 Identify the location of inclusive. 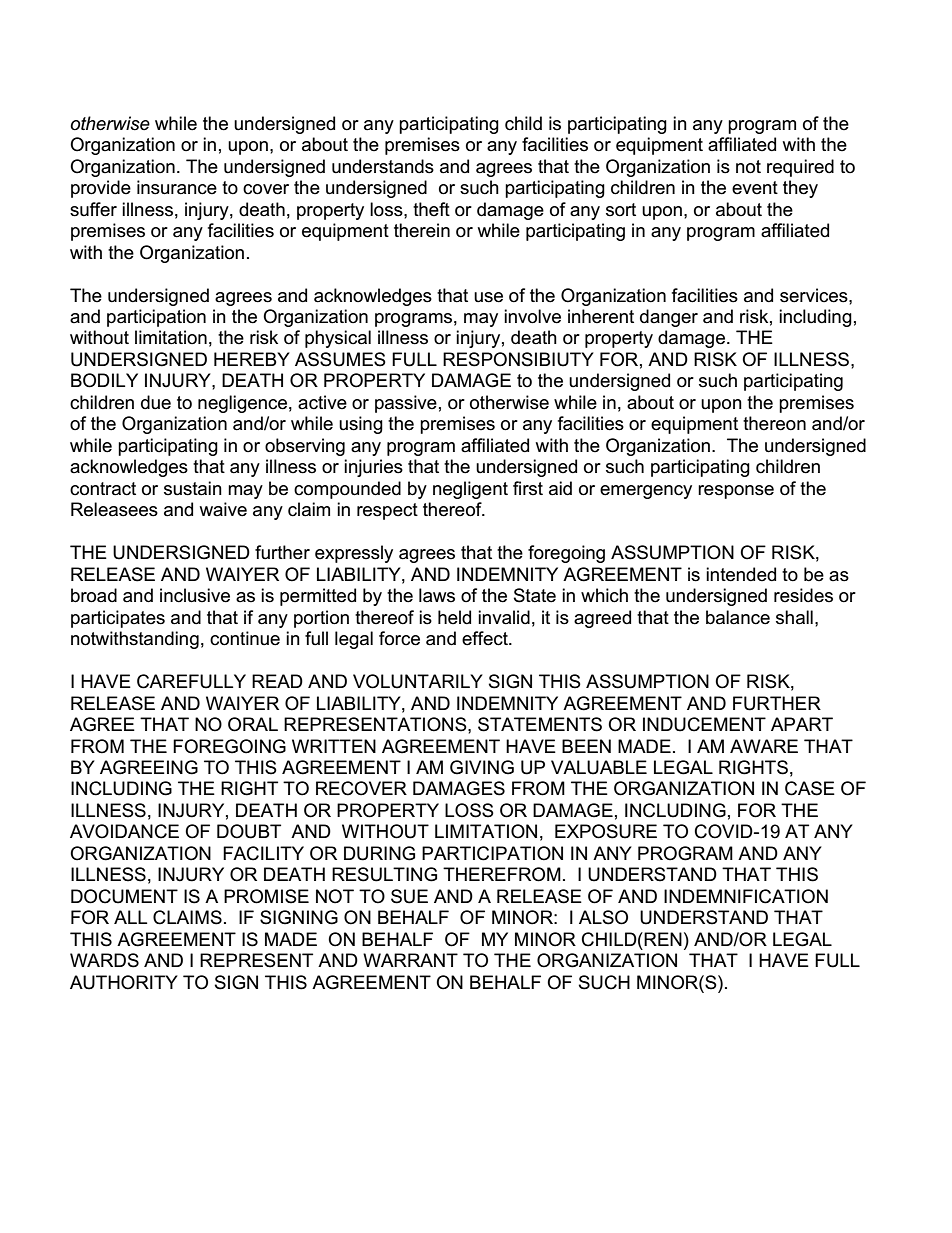
(195, 595).
